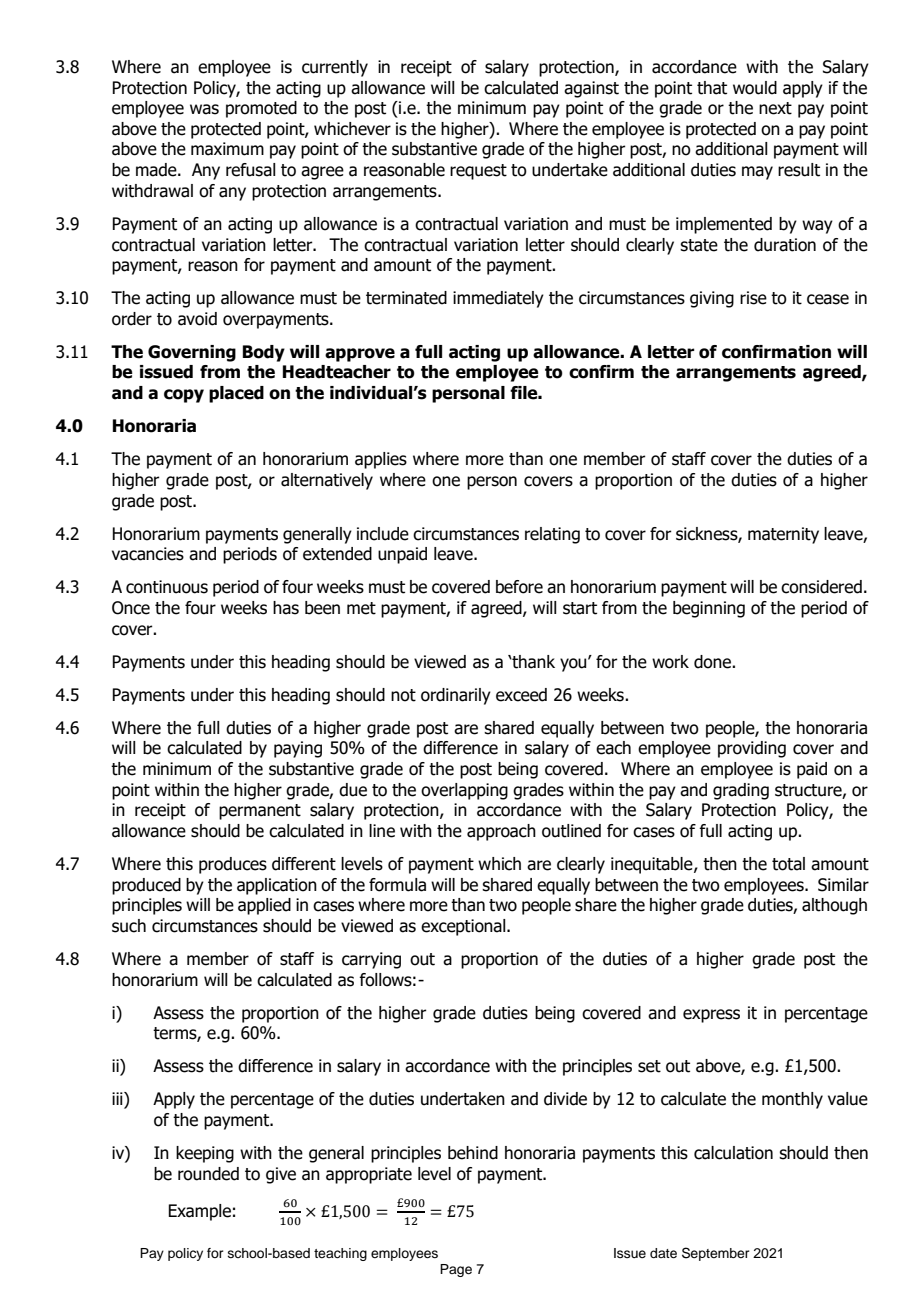  What do you see at coordinates (204, 109) in the screenshot?
I see `was` at bounding box center [204, 109].
